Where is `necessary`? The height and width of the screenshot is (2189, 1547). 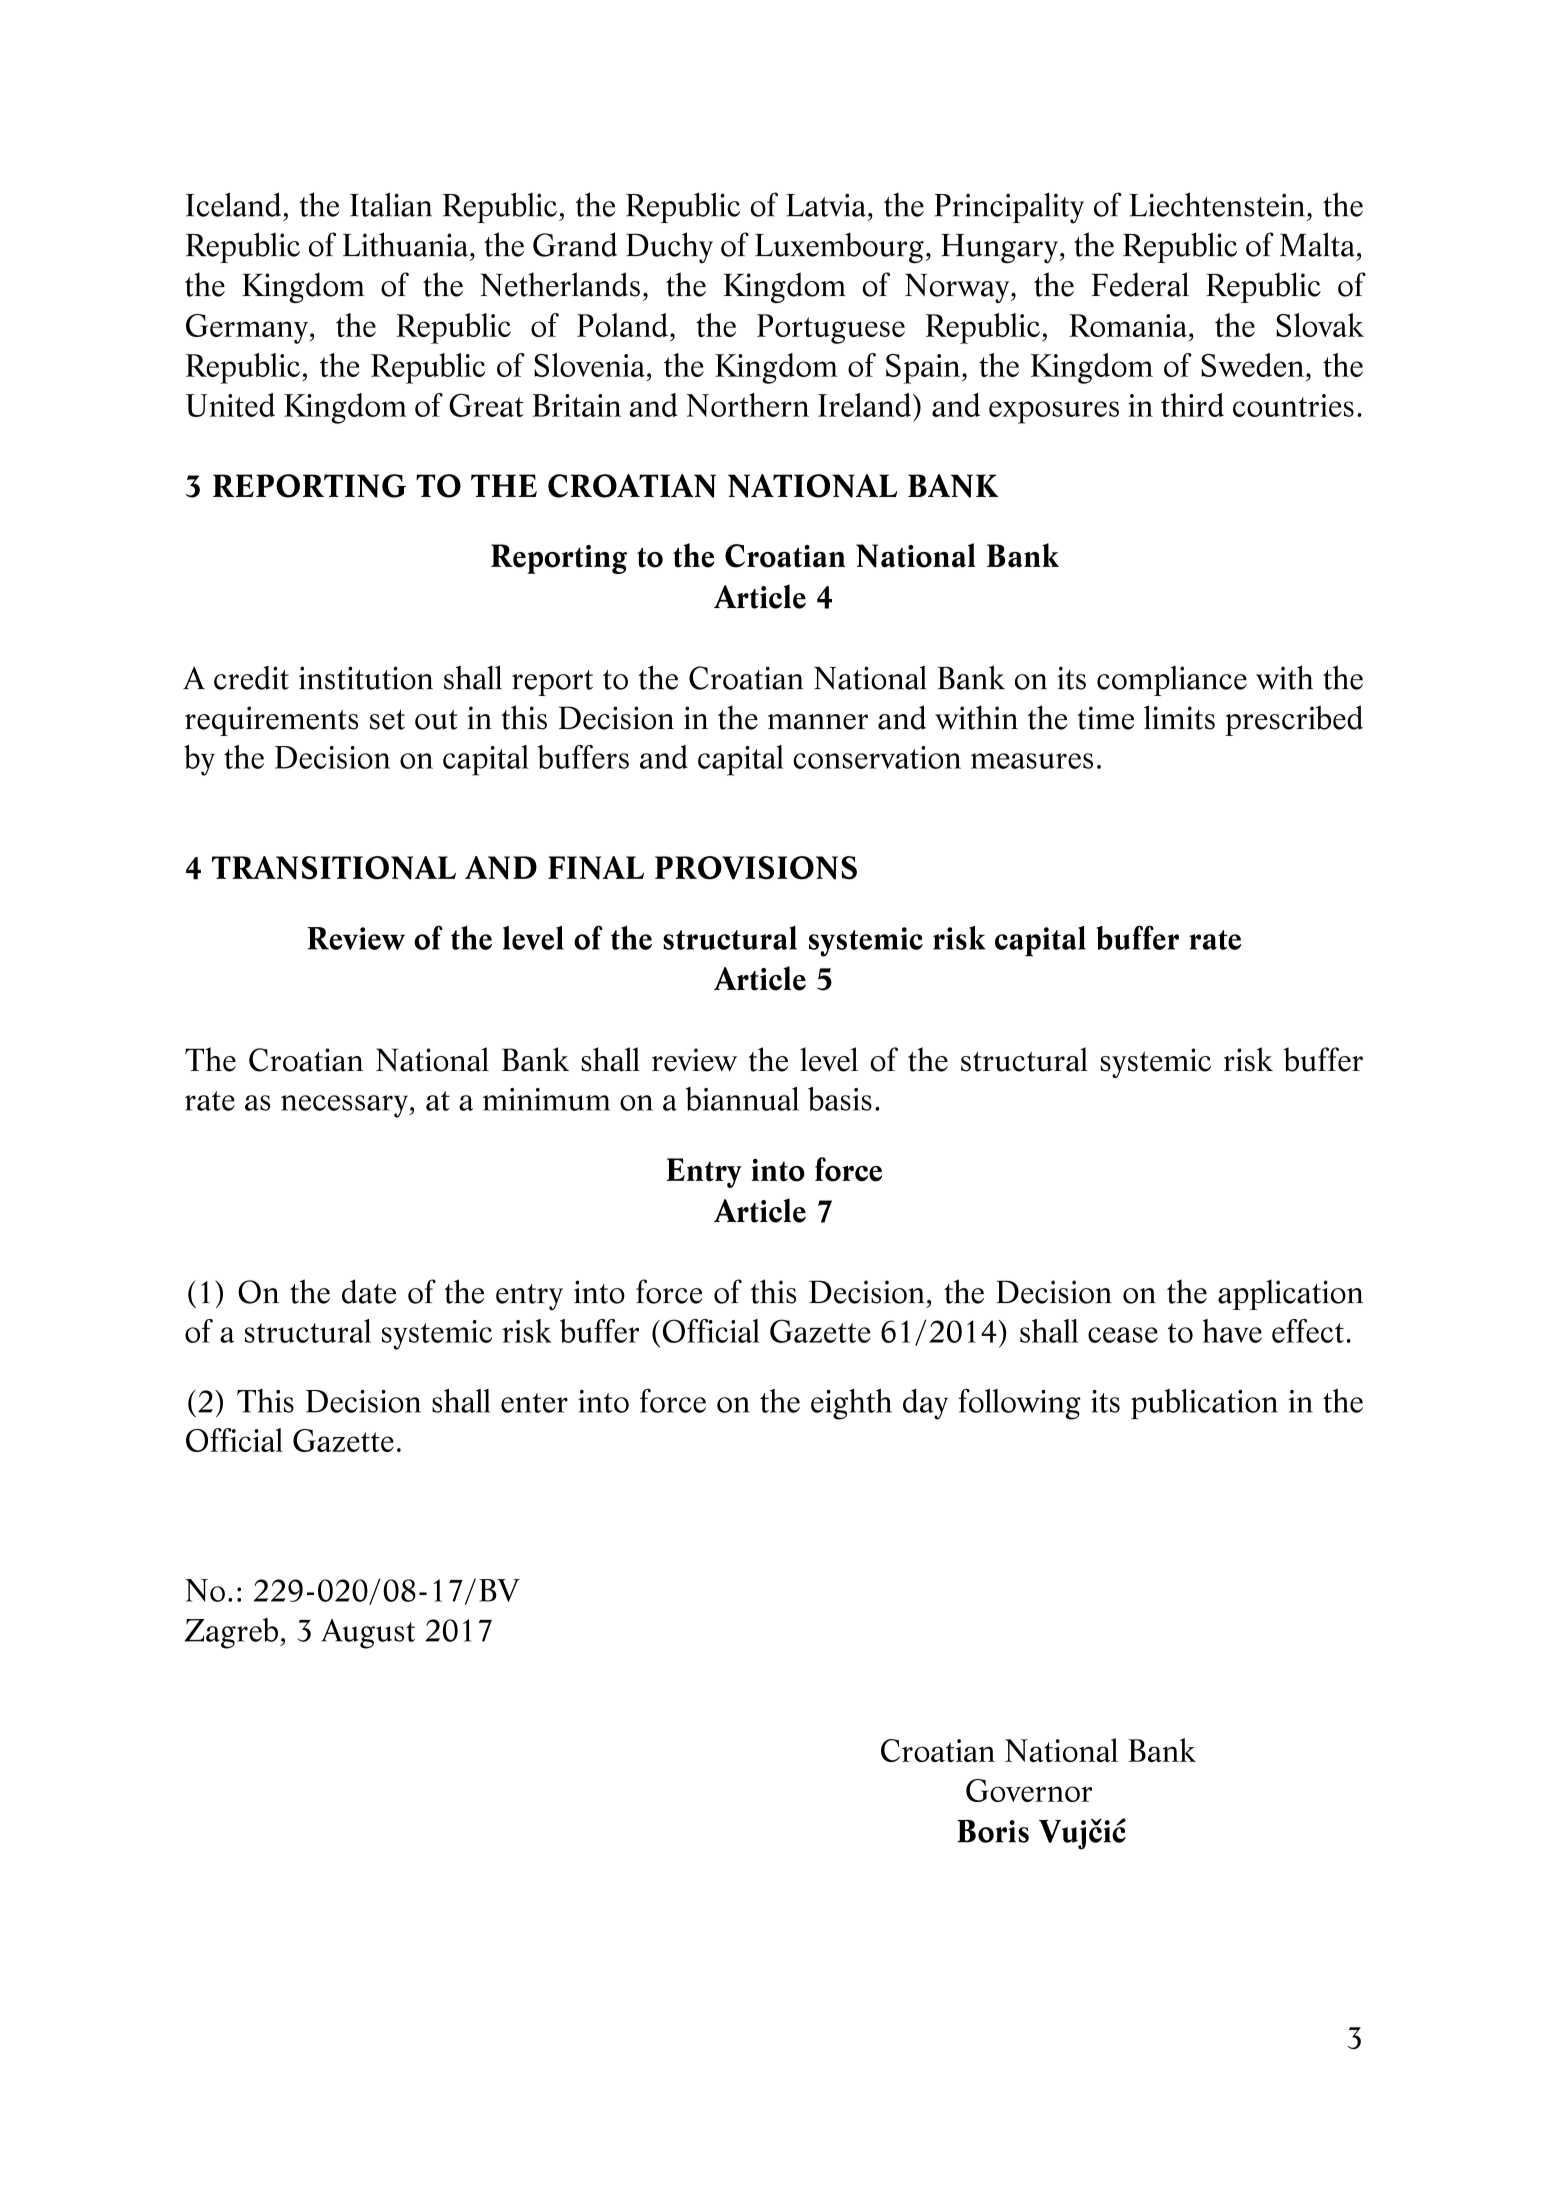 necessary is located at coordinates (345, 1106).
